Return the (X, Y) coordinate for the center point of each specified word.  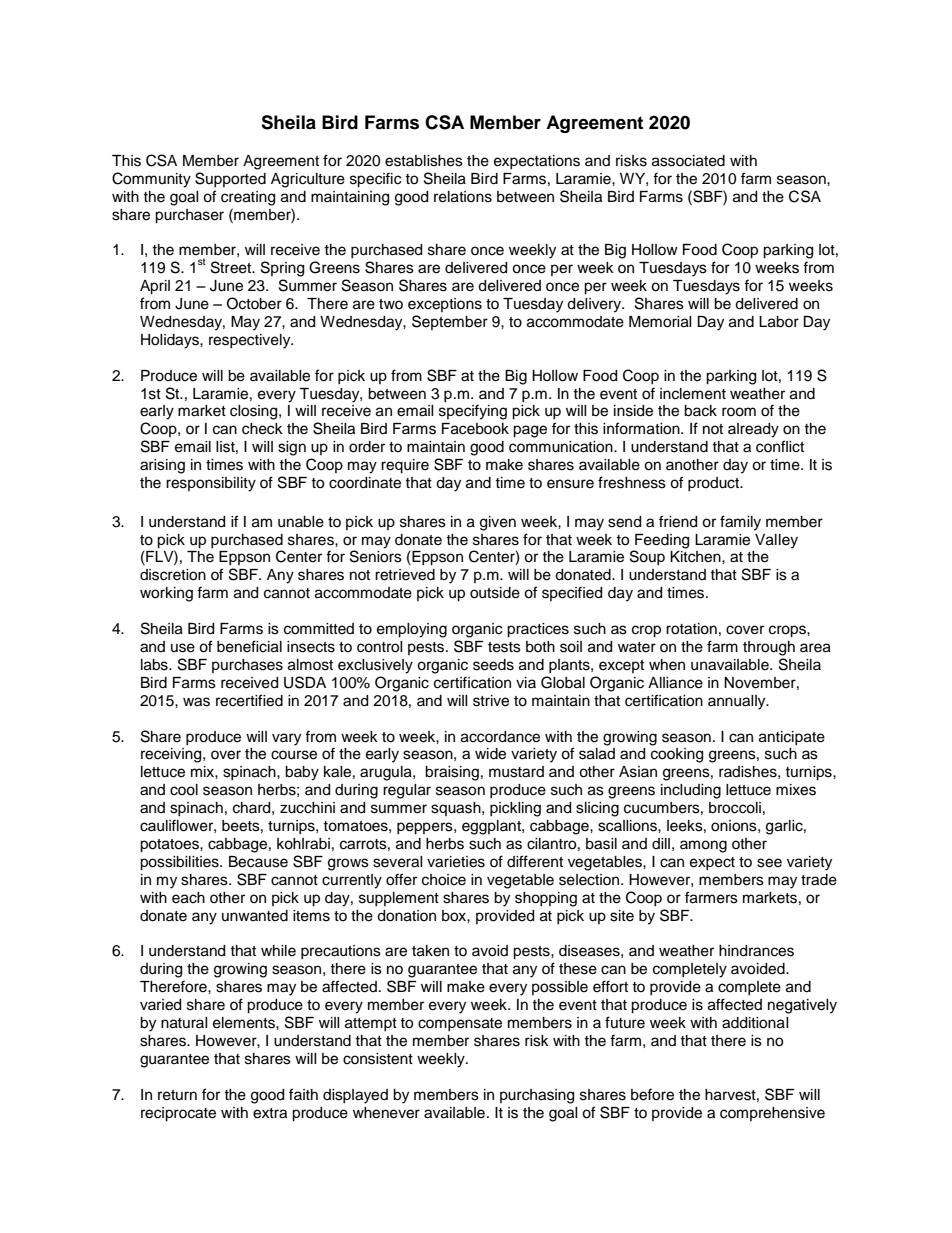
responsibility (211, 484)
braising (452, 773)
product (715, 484)
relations (463, 197)
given (498, 523)
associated (688, 161)
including (691, 791)
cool (184, 790)
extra (270, 1113)
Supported (230, 179)
